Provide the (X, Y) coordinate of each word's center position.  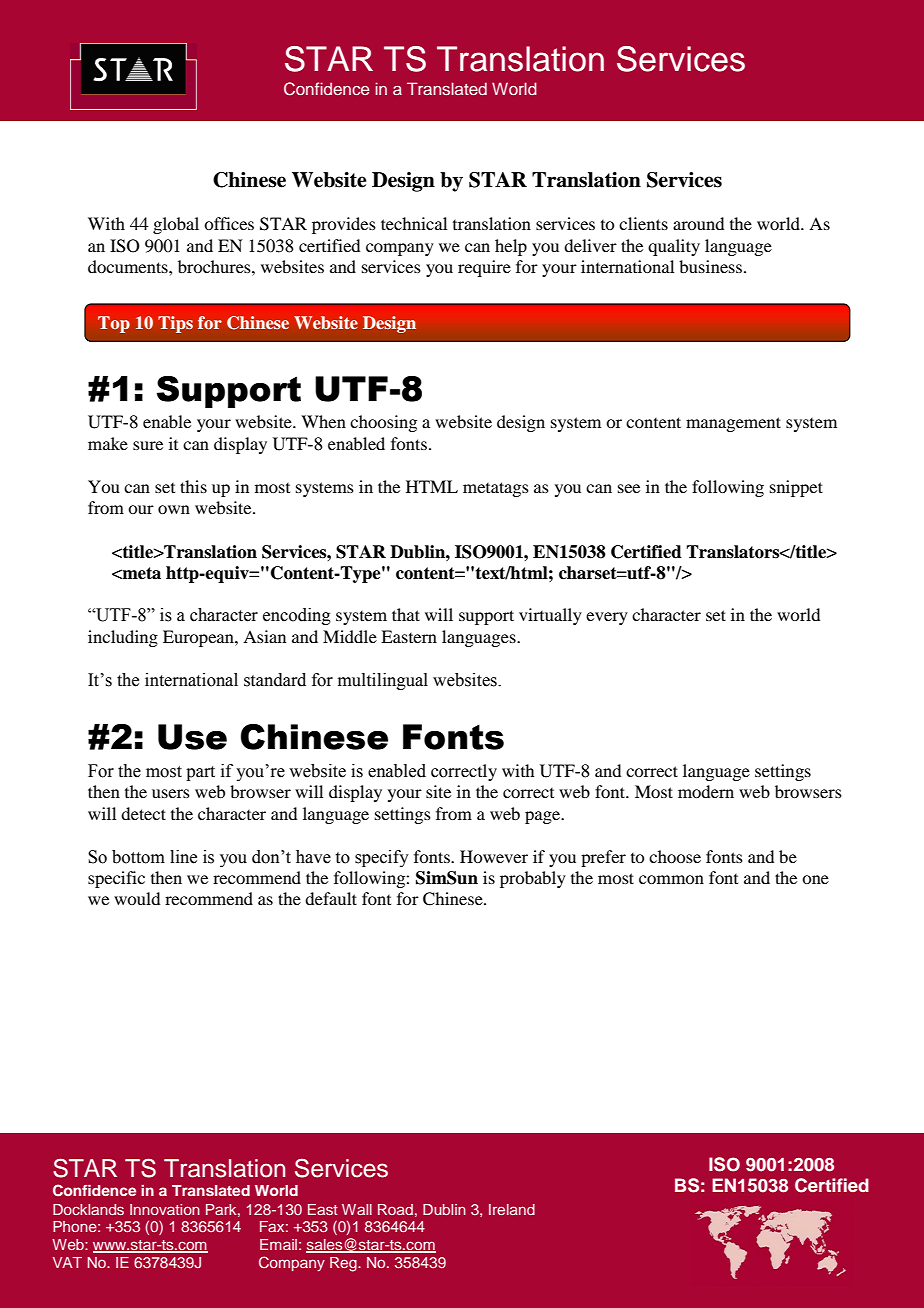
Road (395, 1209)
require (484, 268)
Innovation (165, 1209)
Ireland (512, 1209)
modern (706, 791)
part (200, 773)
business (710, 266)
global (176, 225)
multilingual (383, 681)
